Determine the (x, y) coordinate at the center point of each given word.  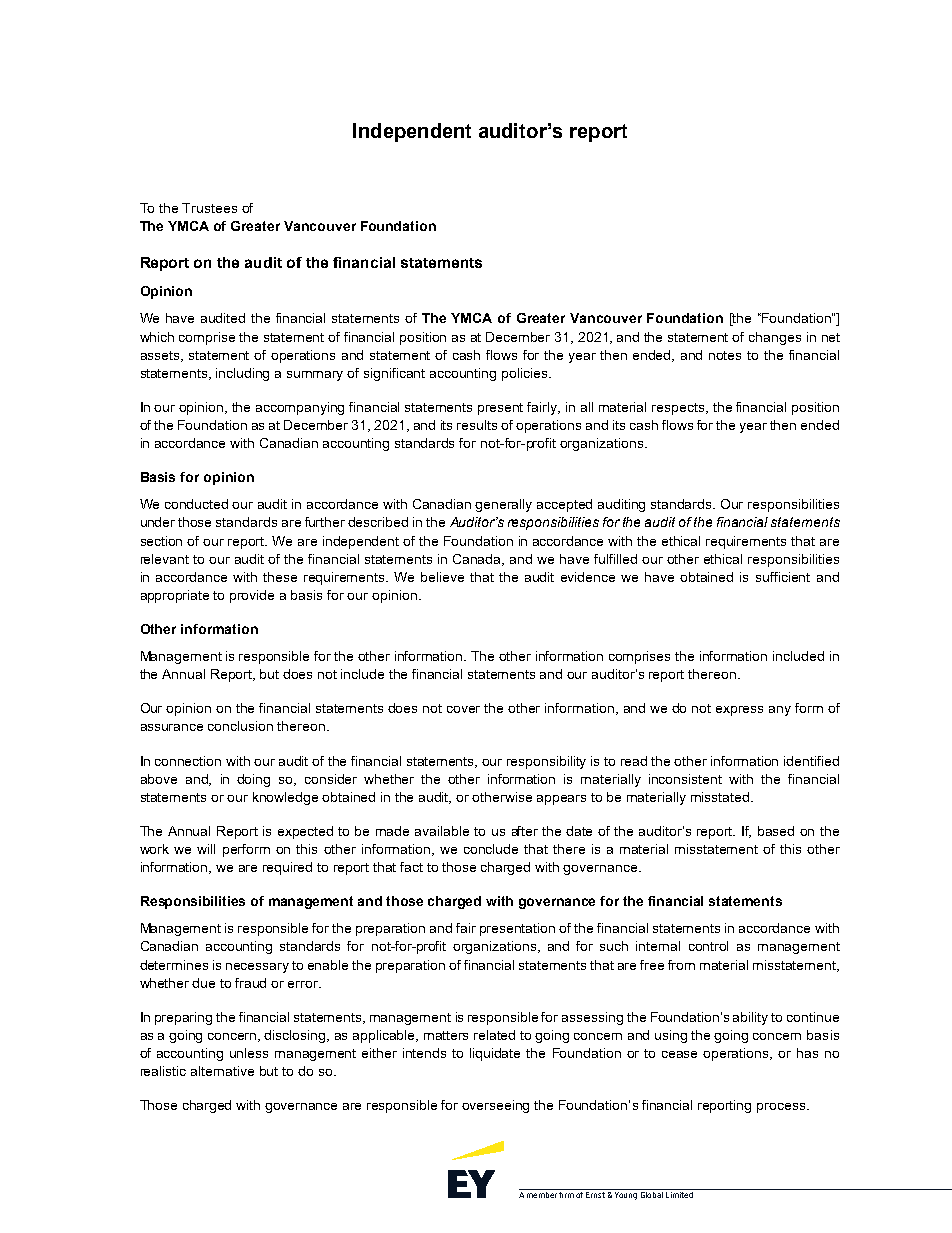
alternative (222, 1071)
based (776, 831)
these (280, 577)
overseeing (495, 1106)
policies (526, 374)
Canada (478, 560)
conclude (491, 849)
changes (775, 338)
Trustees (209, 208)
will (206, 849)
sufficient (783, 577)
